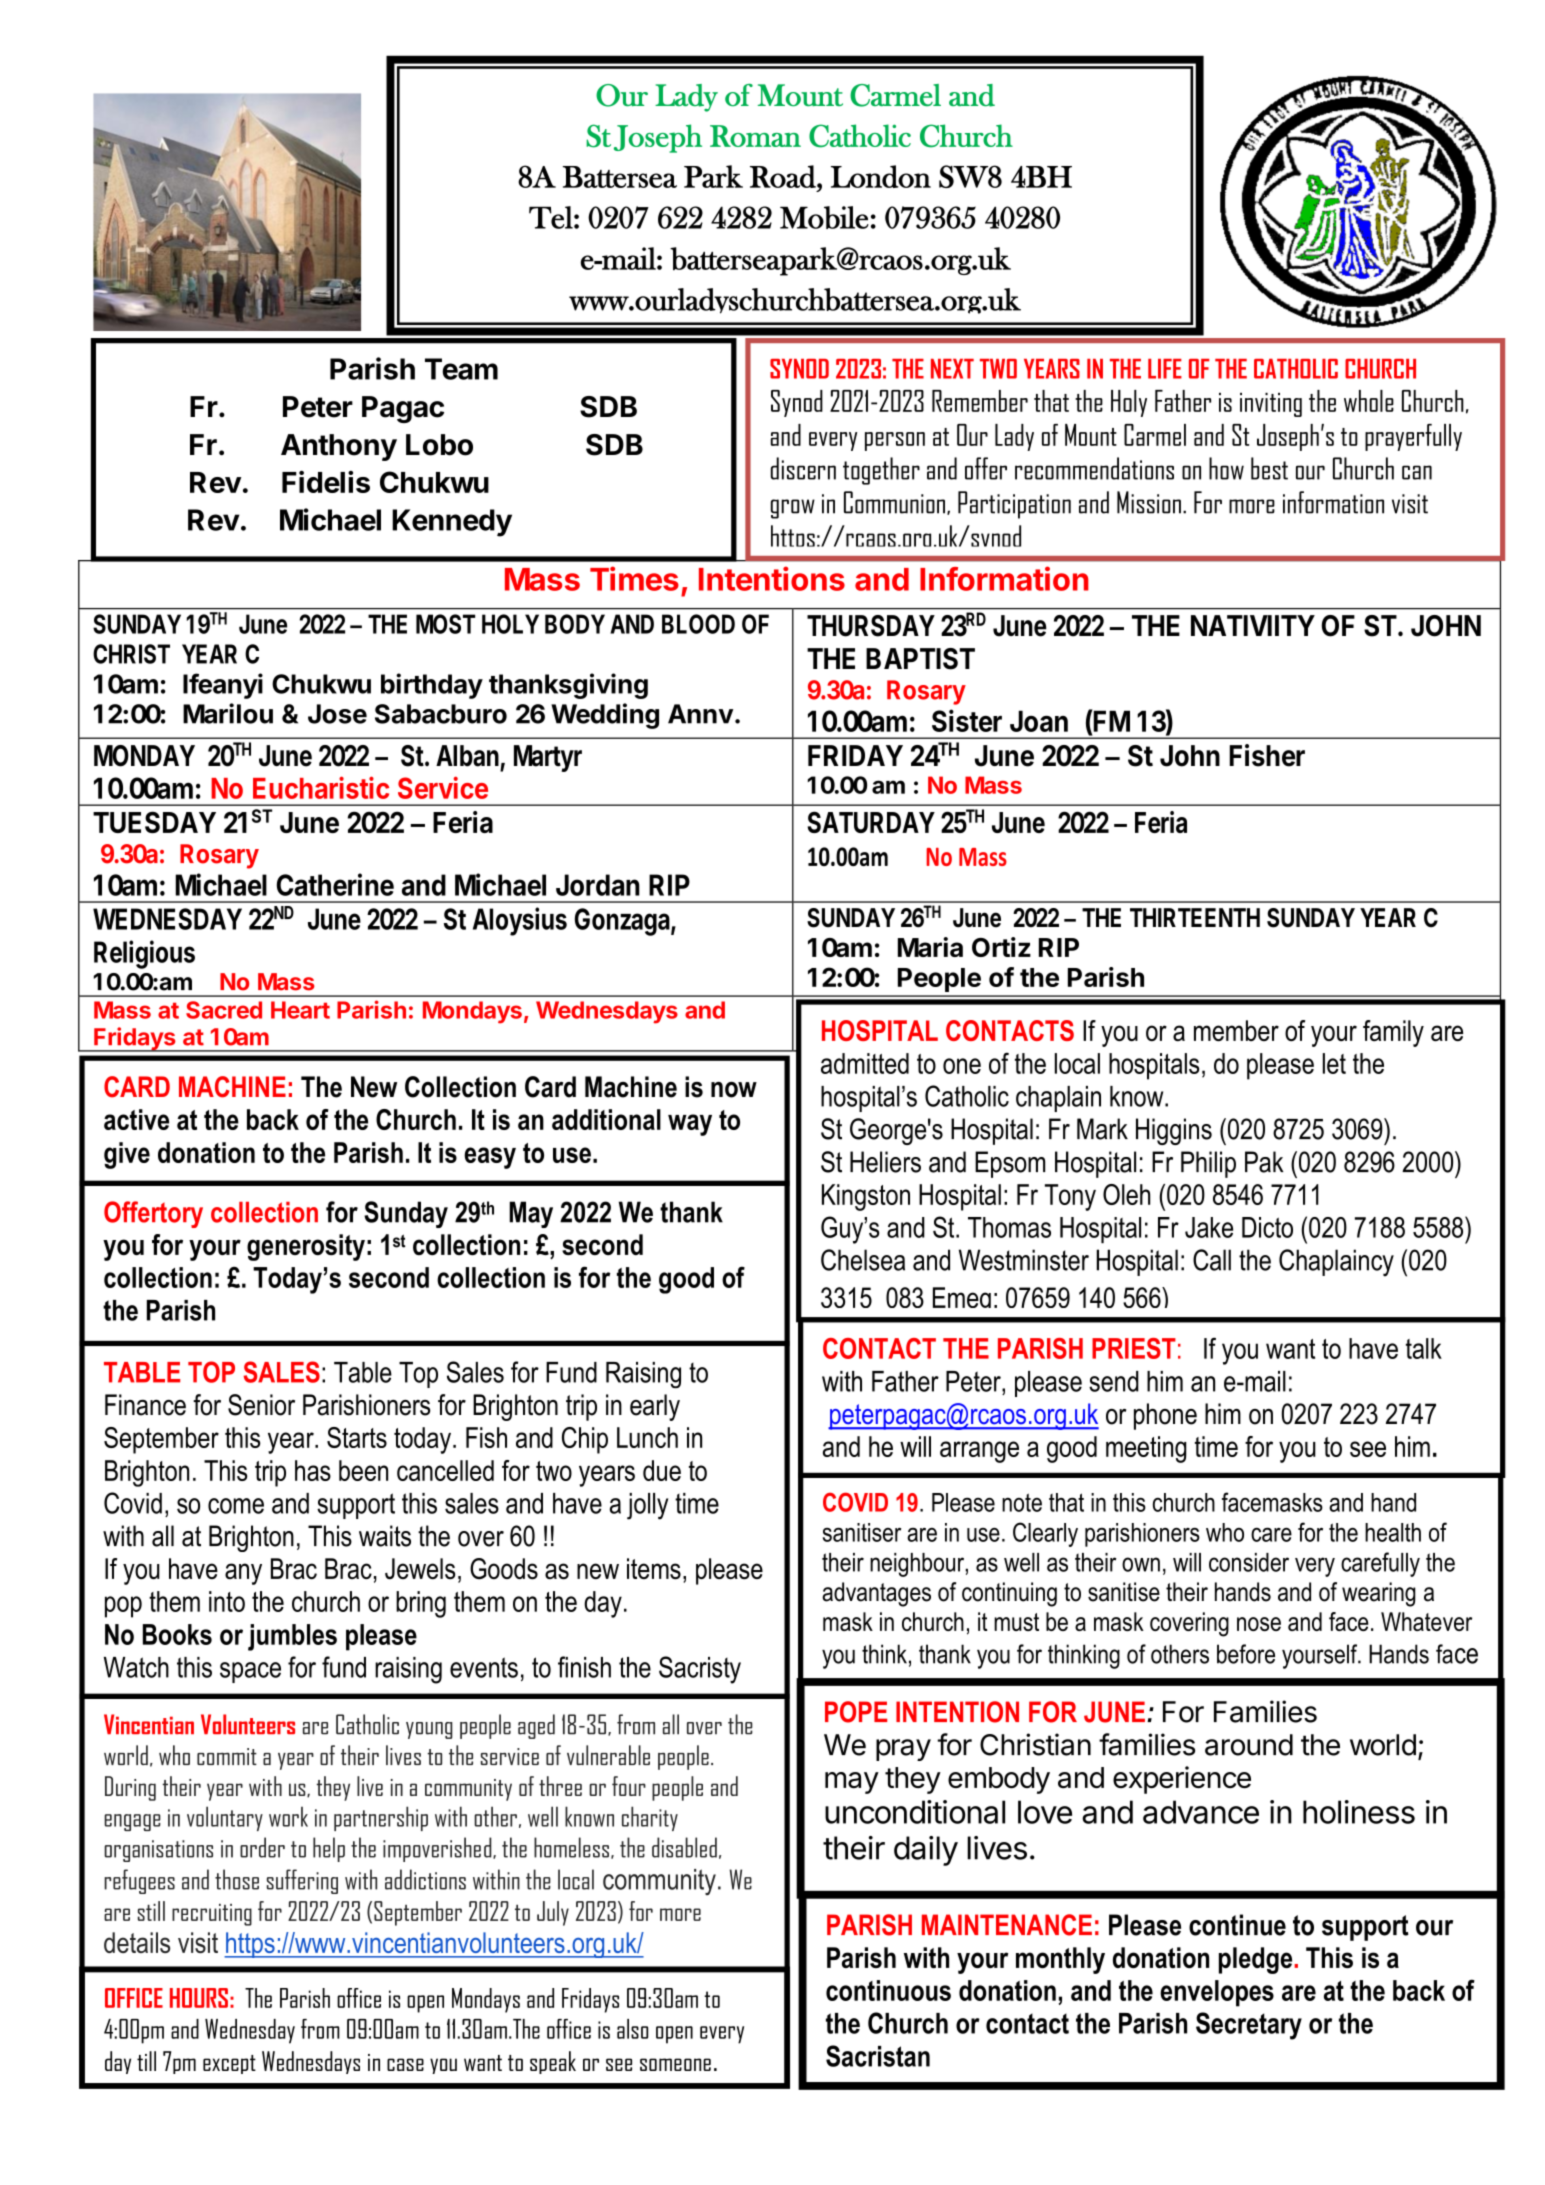 This document has width=1545, height=2185. What do you see at coordinates (199, 1998) in the document?
I see `HOURS` at bounding box center [199, 1998].
